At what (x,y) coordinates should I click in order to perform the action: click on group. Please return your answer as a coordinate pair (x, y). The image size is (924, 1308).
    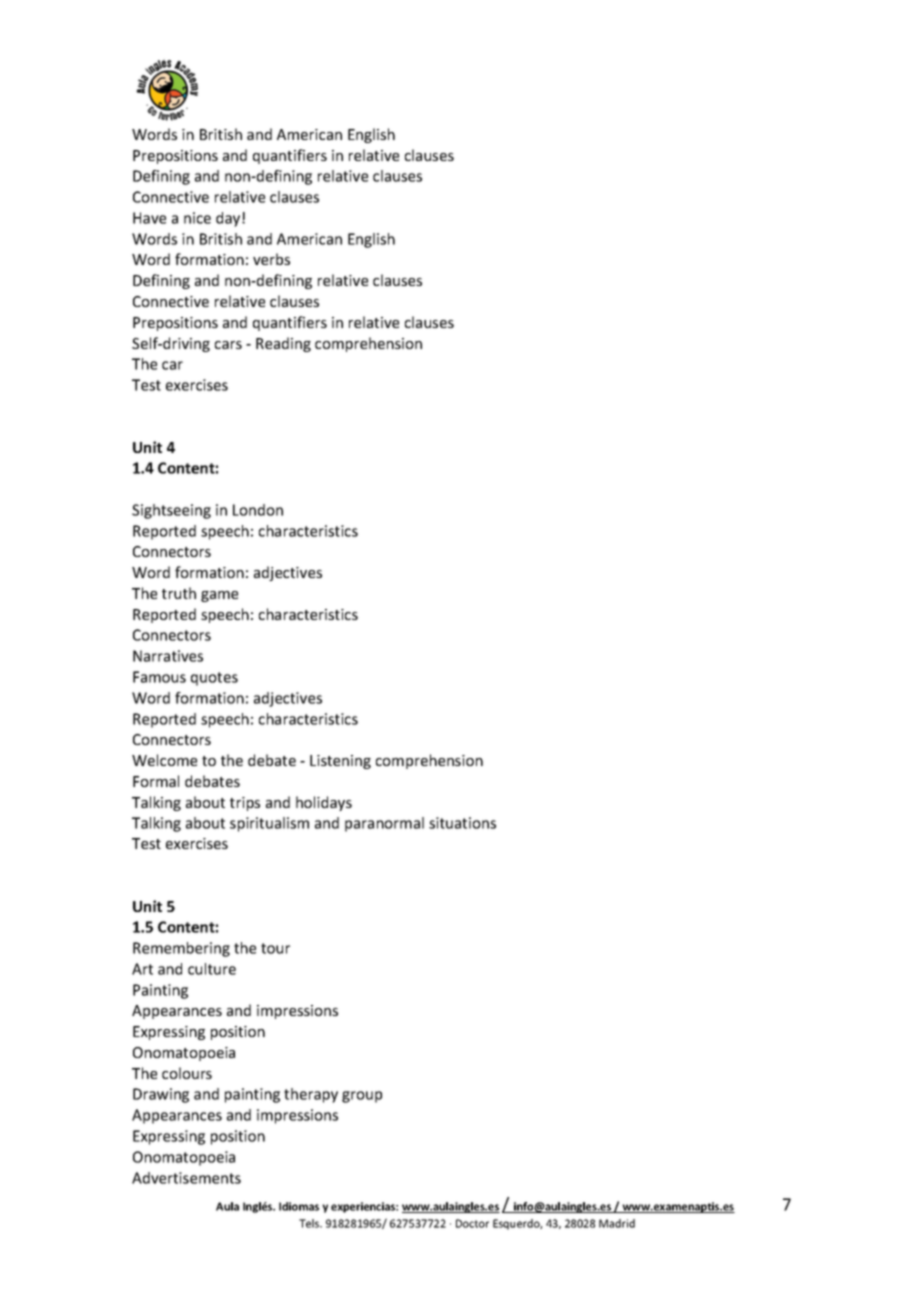
    Looking at the image, I should click on (362, 1097).
